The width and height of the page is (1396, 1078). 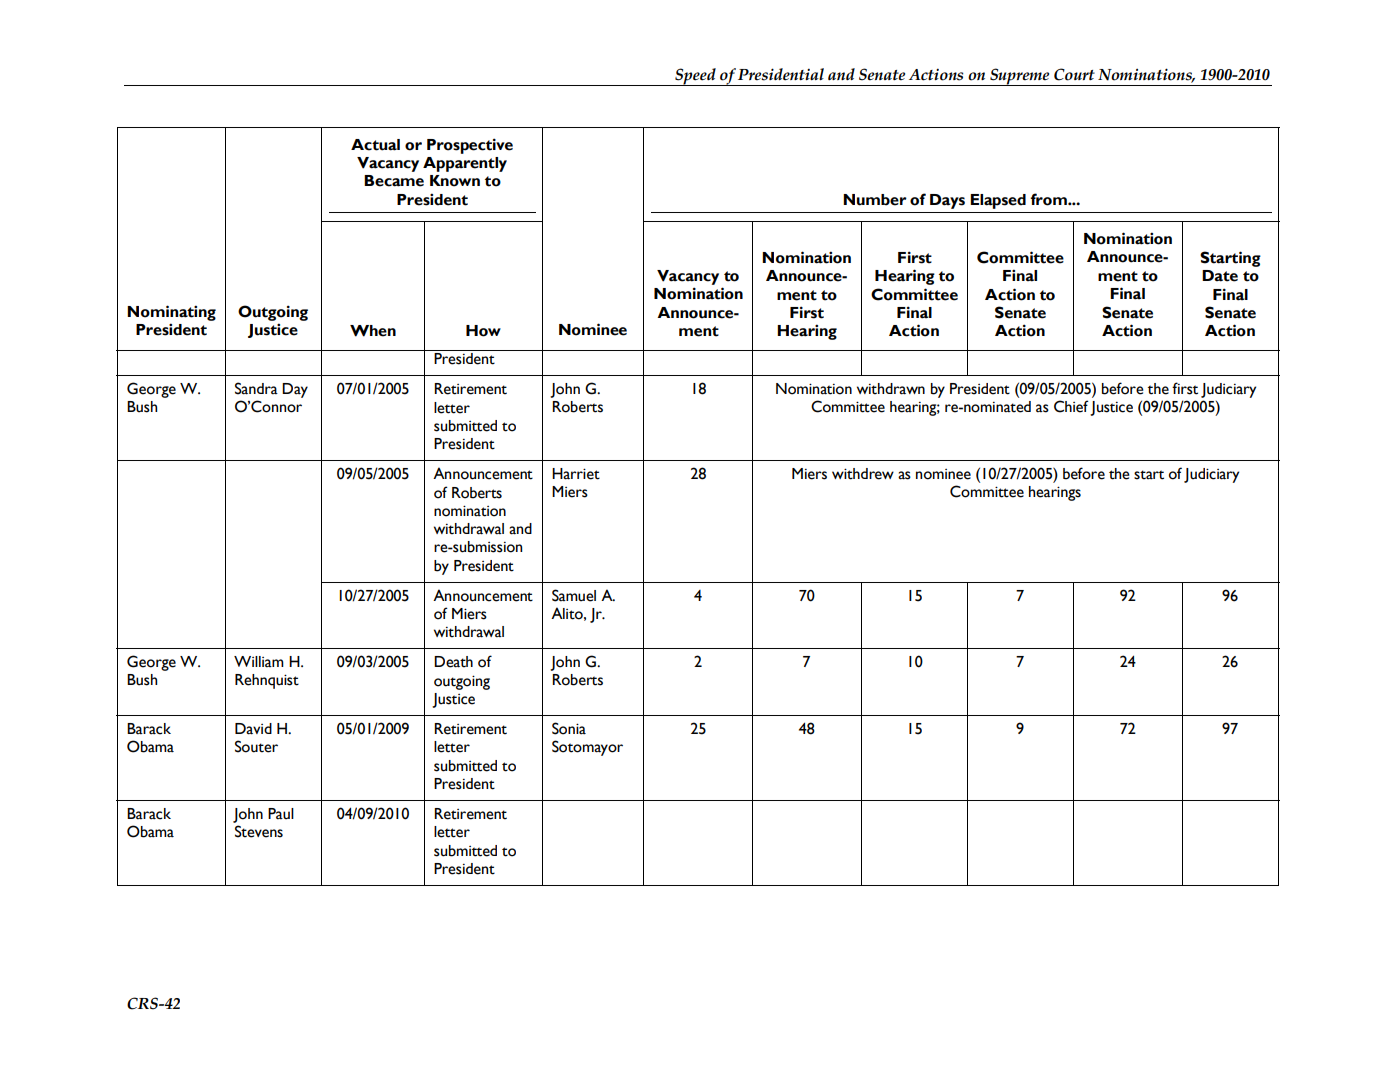 I want to click on Harriet, so click(x=576, y=474).
